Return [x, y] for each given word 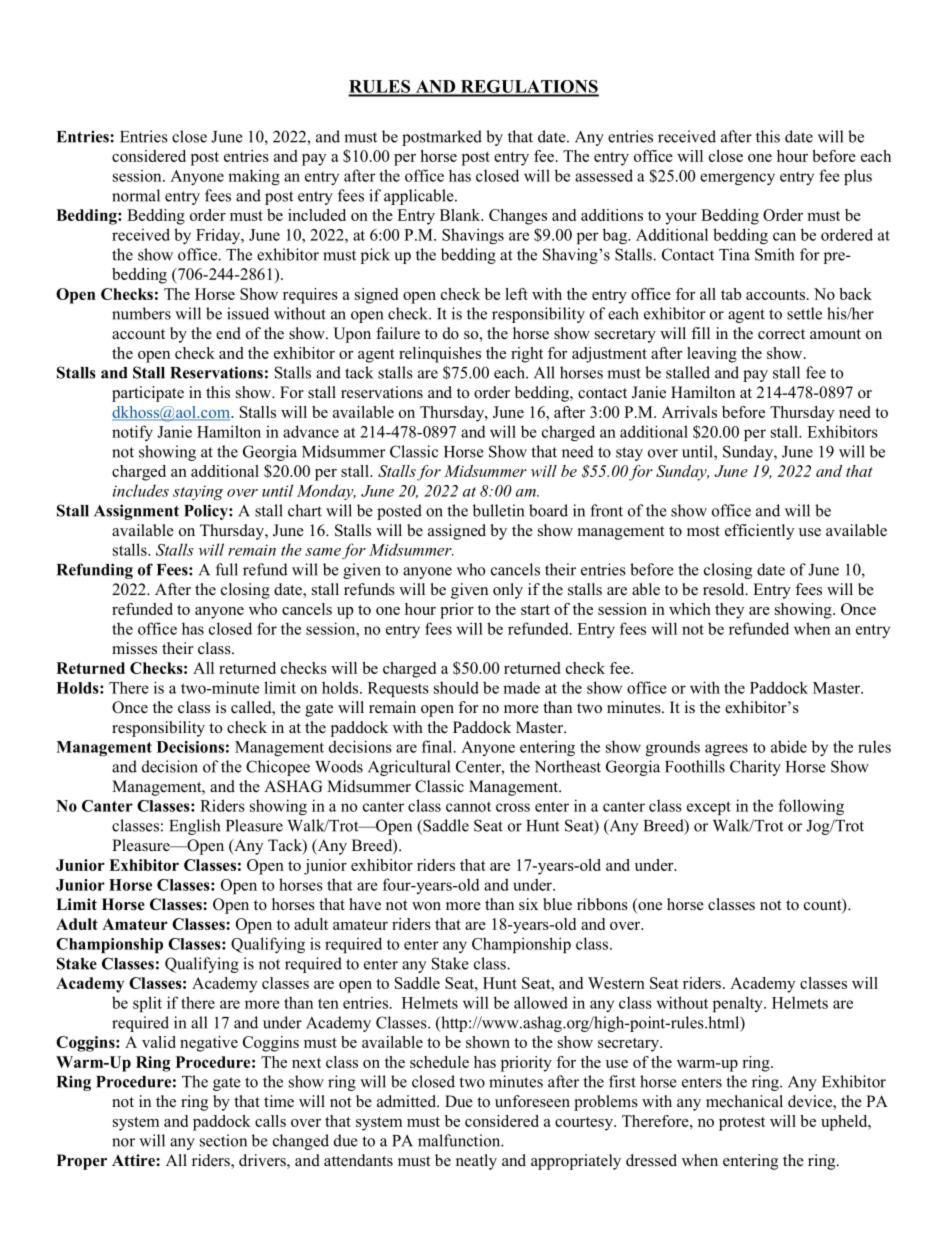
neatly [476, 1162]
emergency [737, 179]
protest [742, 1124]
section [223, 1140]
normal [136, 195]
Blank [461, 215]
